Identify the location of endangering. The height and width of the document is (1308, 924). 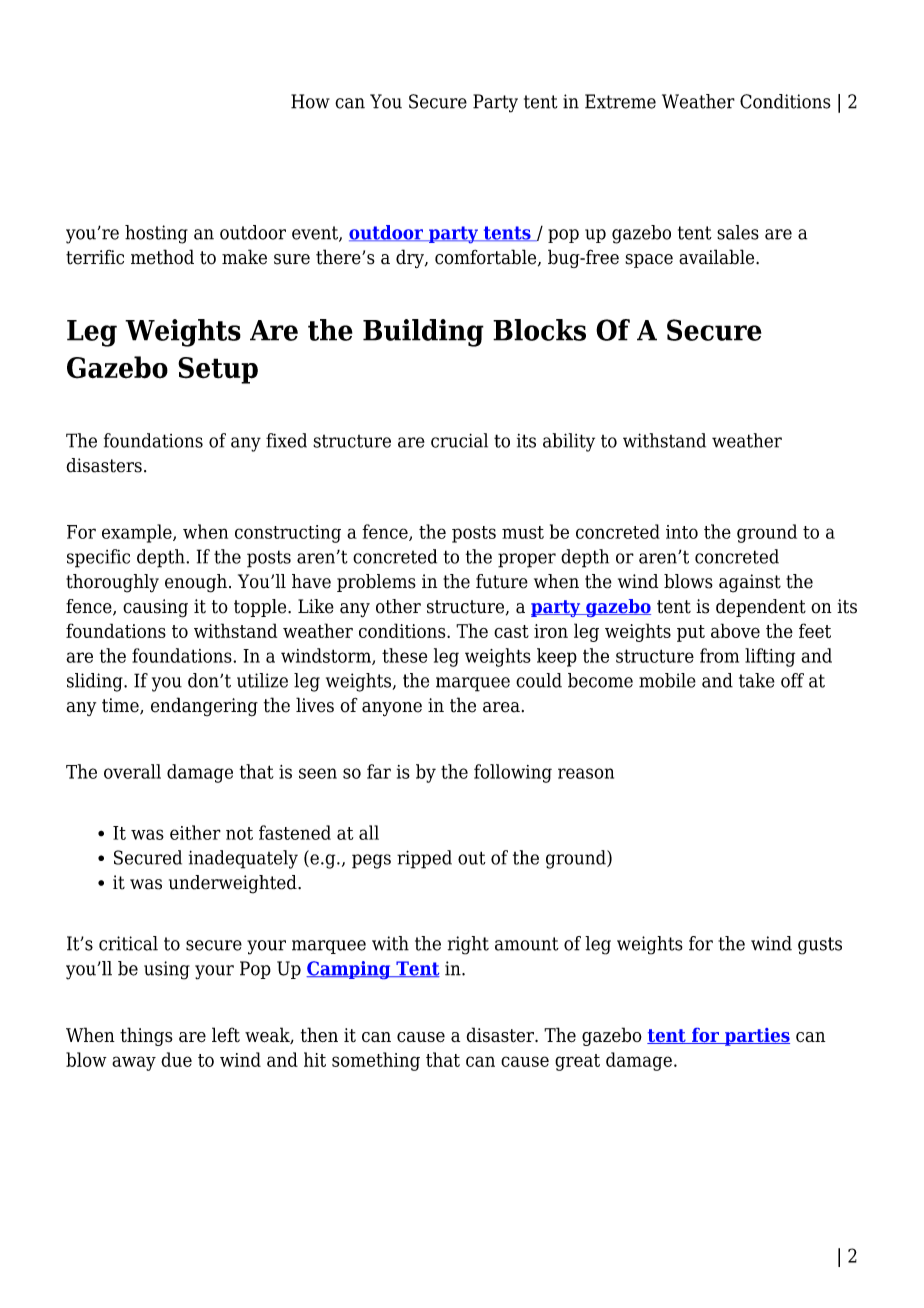
(204, 707).
